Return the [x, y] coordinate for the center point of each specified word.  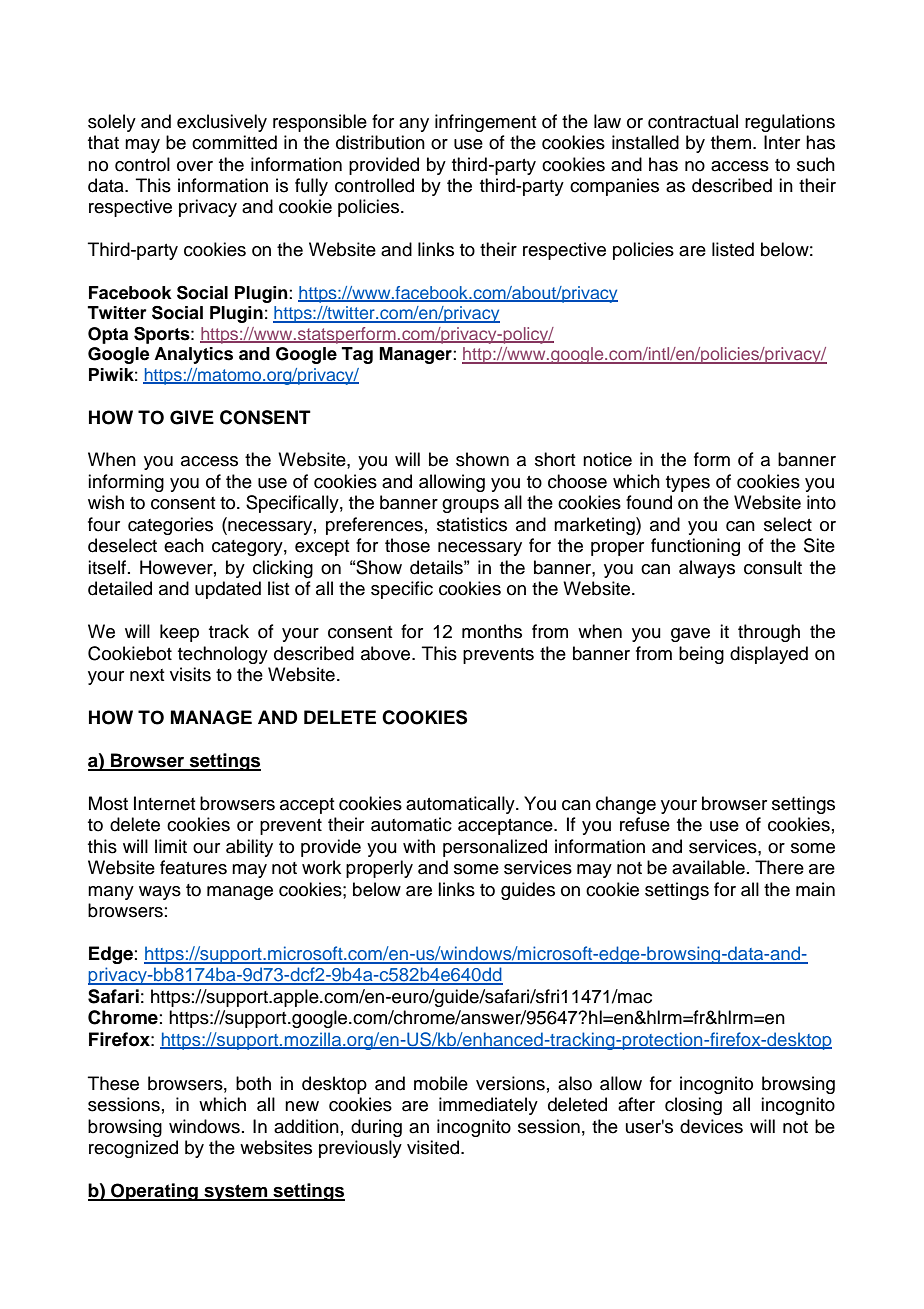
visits [190, 674]
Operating [154, 1192]
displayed [769, 655]
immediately [488, 1106]
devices [711, 1126]
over [195, 166]
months [492, 631]
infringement [486, 123]
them [731, 142]
